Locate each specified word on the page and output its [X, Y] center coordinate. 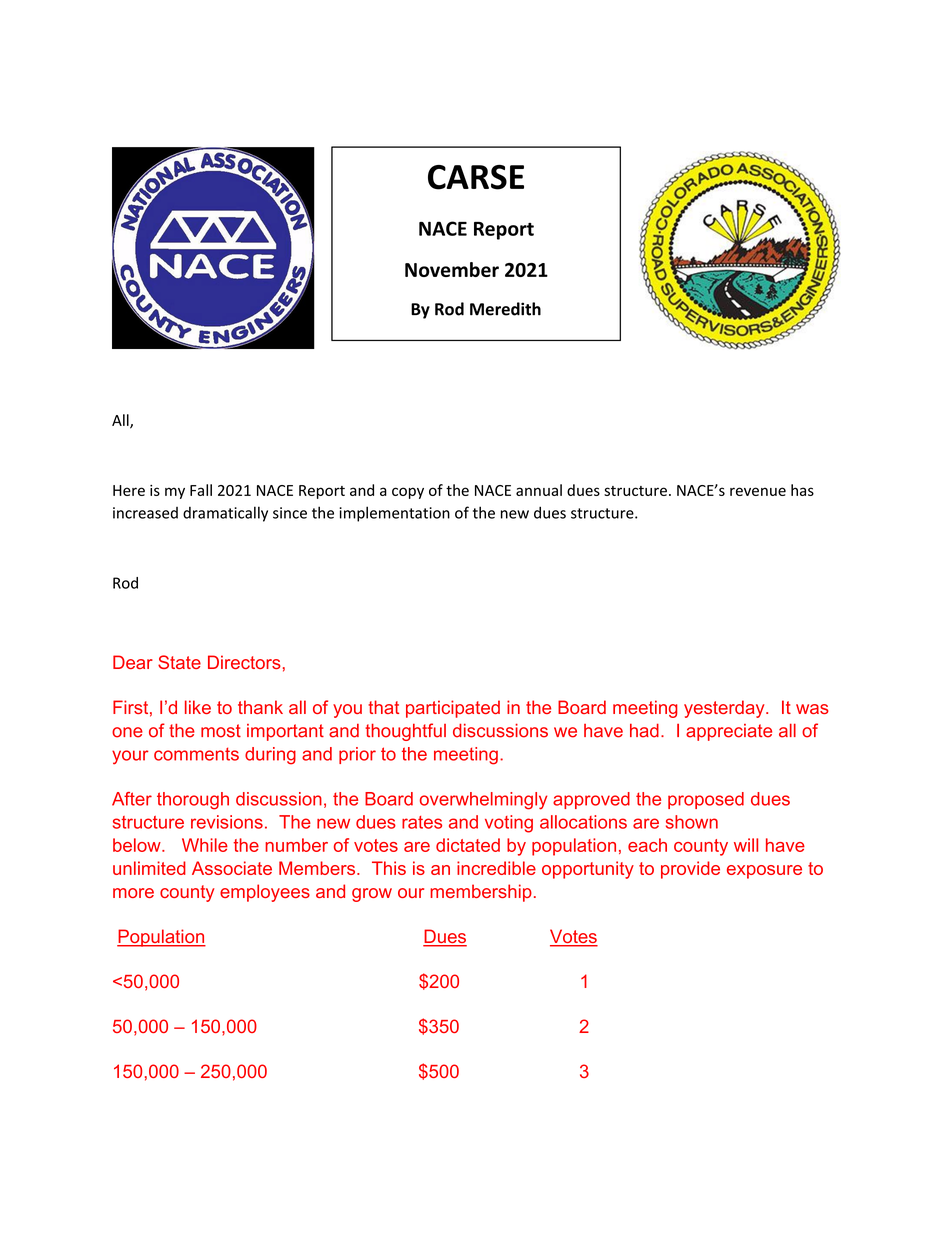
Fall [201, 490]
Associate [232, 868]
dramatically [225, 514]
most [221, 731]
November [452, 269]
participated [453, 709]
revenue [758, 491]
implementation [394, 514]
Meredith [505, 309]
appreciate [729, 732]
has [802, 490]
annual [539, 490]
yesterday [725, 709]
